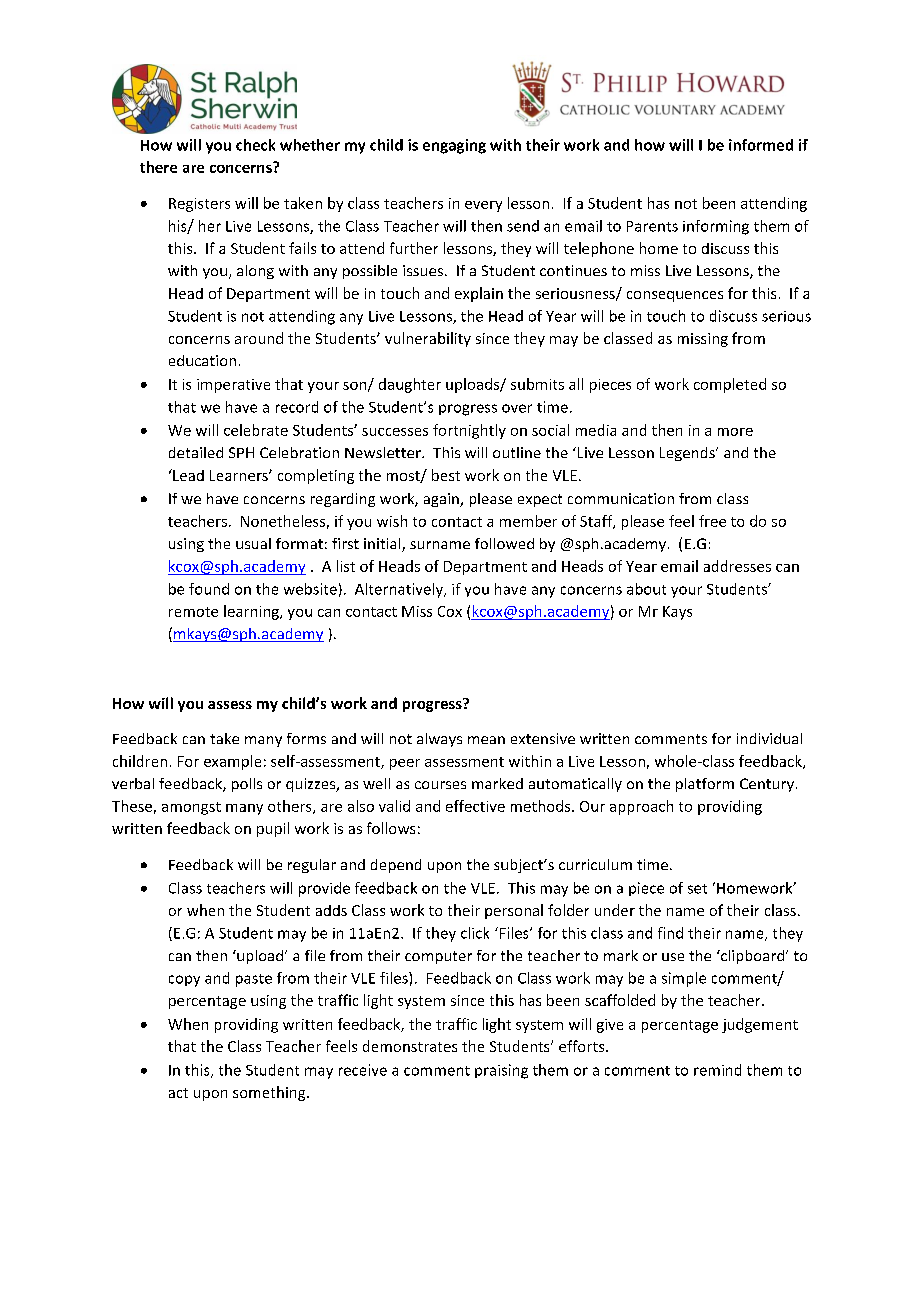 The width and height of the page is (924, 1308). I want to click on informing, so click(716, 227).
